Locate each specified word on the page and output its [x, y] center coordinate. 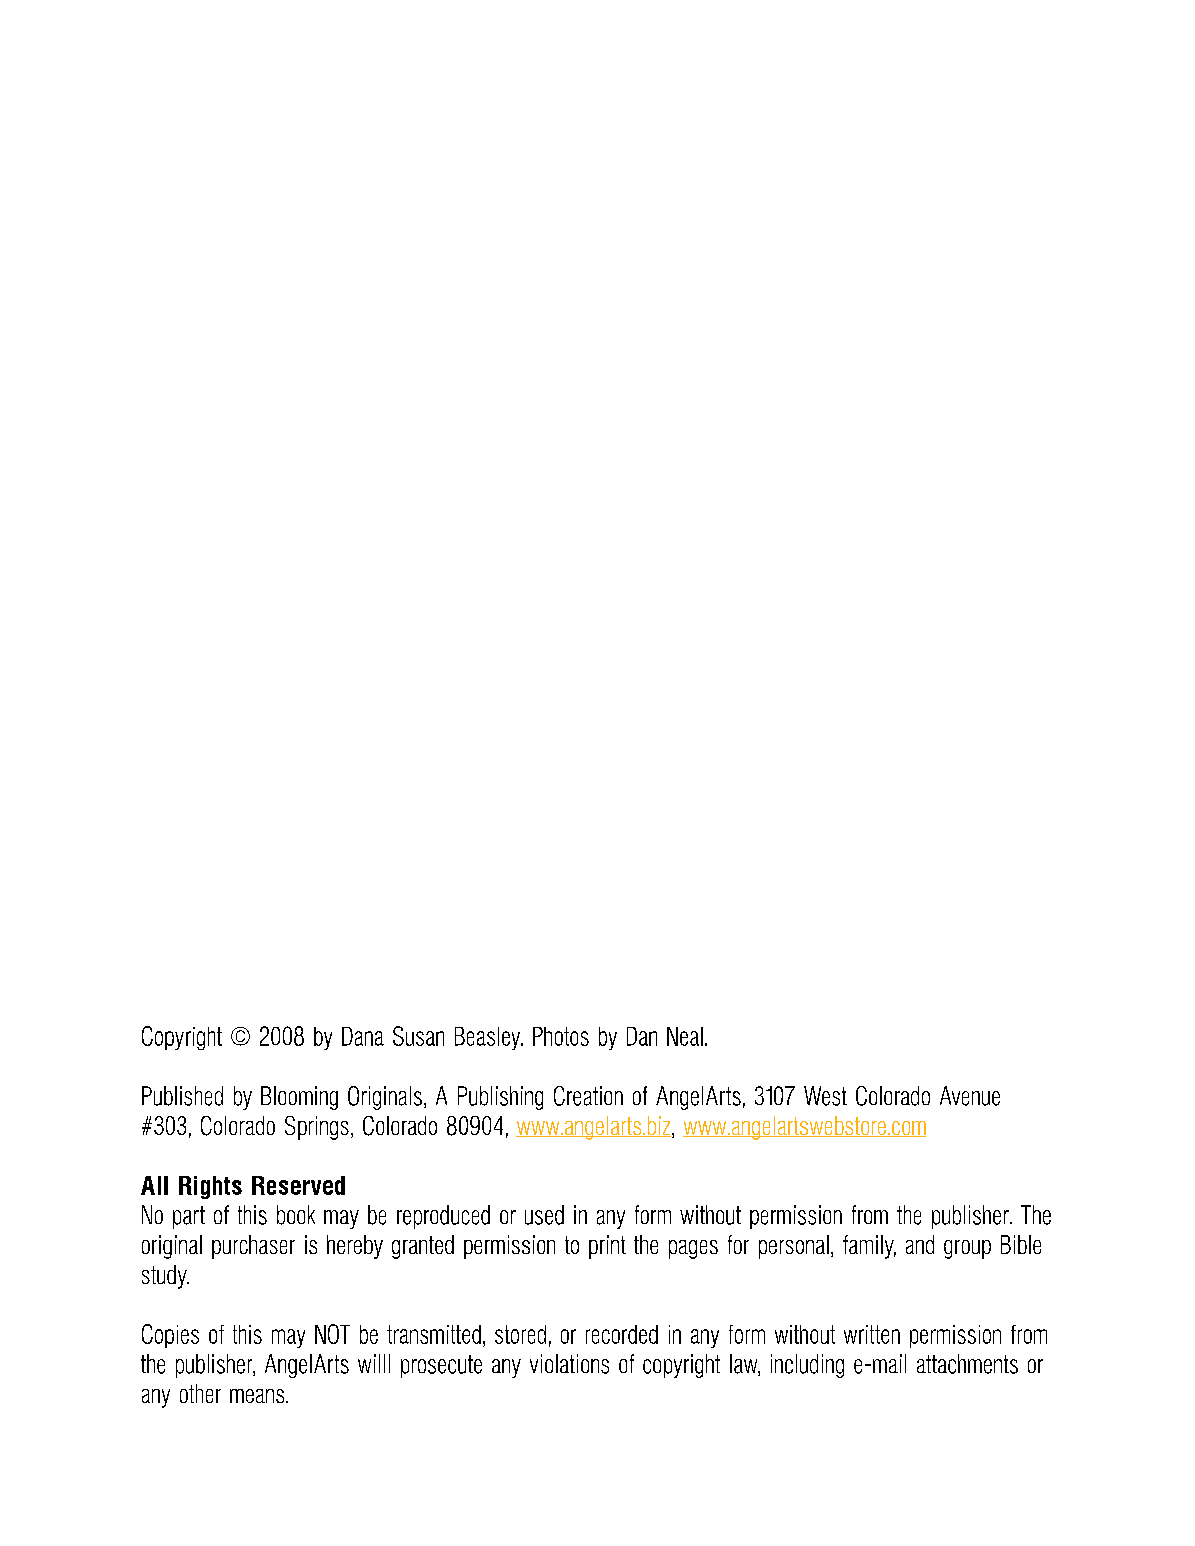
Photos [561, 1036]
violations [569, 1364]
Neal [685, 1036]
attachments [967, 1364]
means [258, 1396]
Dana [363, 1036]
